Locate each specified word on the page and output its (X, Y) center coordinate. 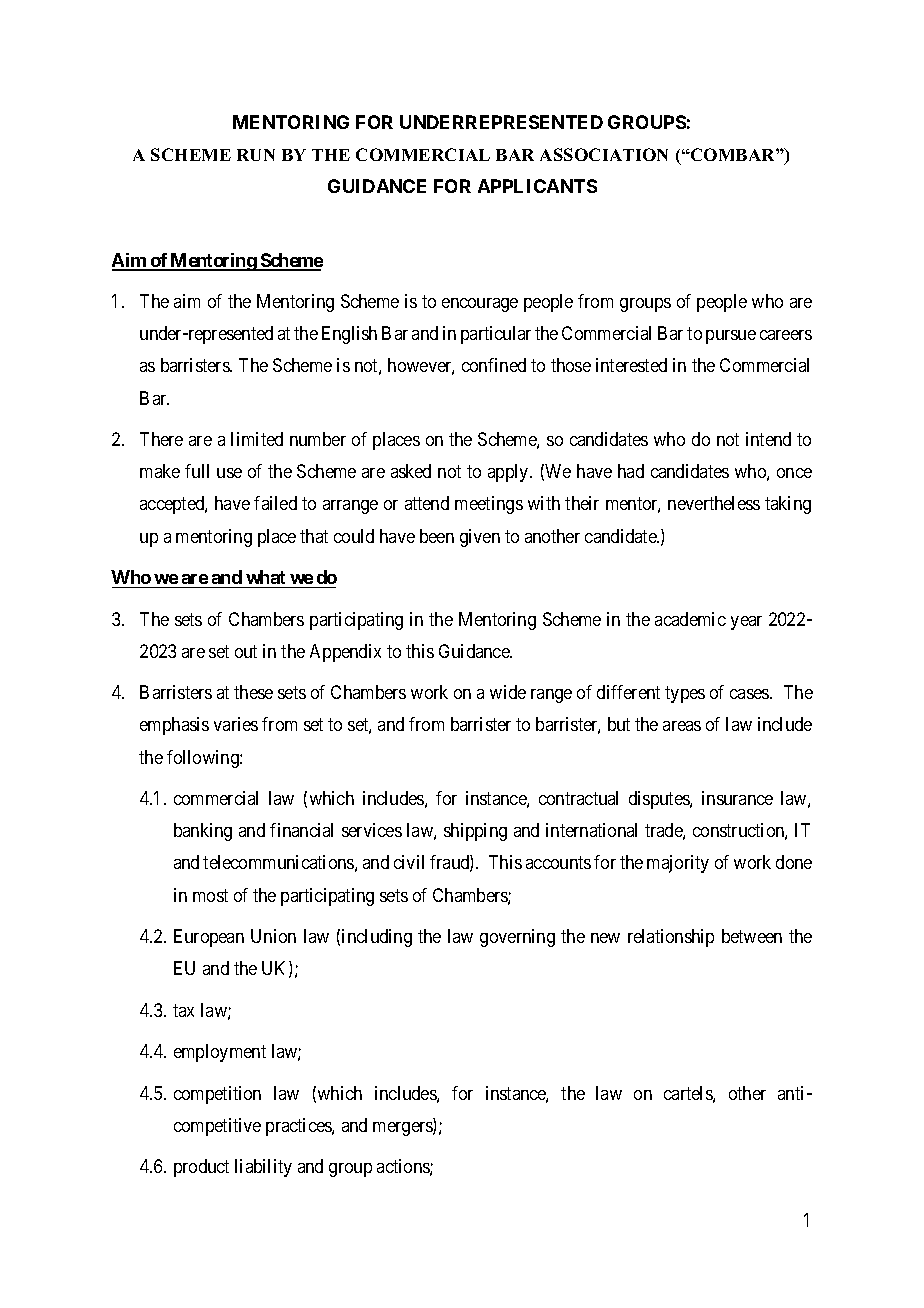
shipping (475, 832)
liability (263, 1168)
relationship (671, 938)
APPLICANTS (537, 186)
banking (203, 832)
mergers (403, 1129)
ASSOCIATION (604, 154)
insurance (737, 798)
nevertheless (714, 503)
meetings (489, 505)
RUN (256, 155)
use (229, 473)
